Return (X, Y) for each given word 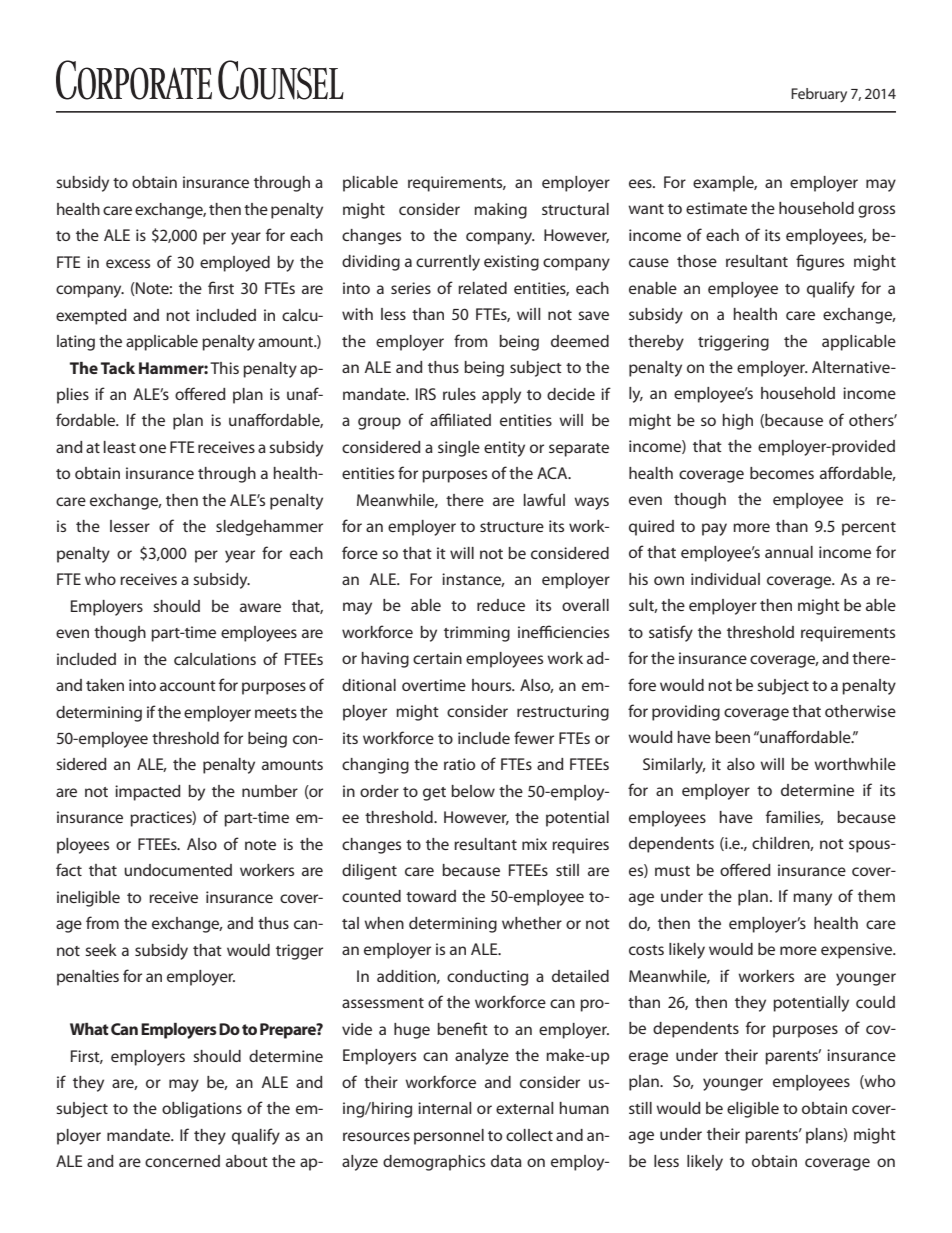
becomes (782, 473)
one (152, 448)
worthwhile (855, 764)
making (500, 211)
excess (128, 263)
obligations (202, 1110)
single (459, 449)
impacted (148, 793)
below (473, 791)
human (584, 1108)
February (819, 95)
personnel (449, 1137)
